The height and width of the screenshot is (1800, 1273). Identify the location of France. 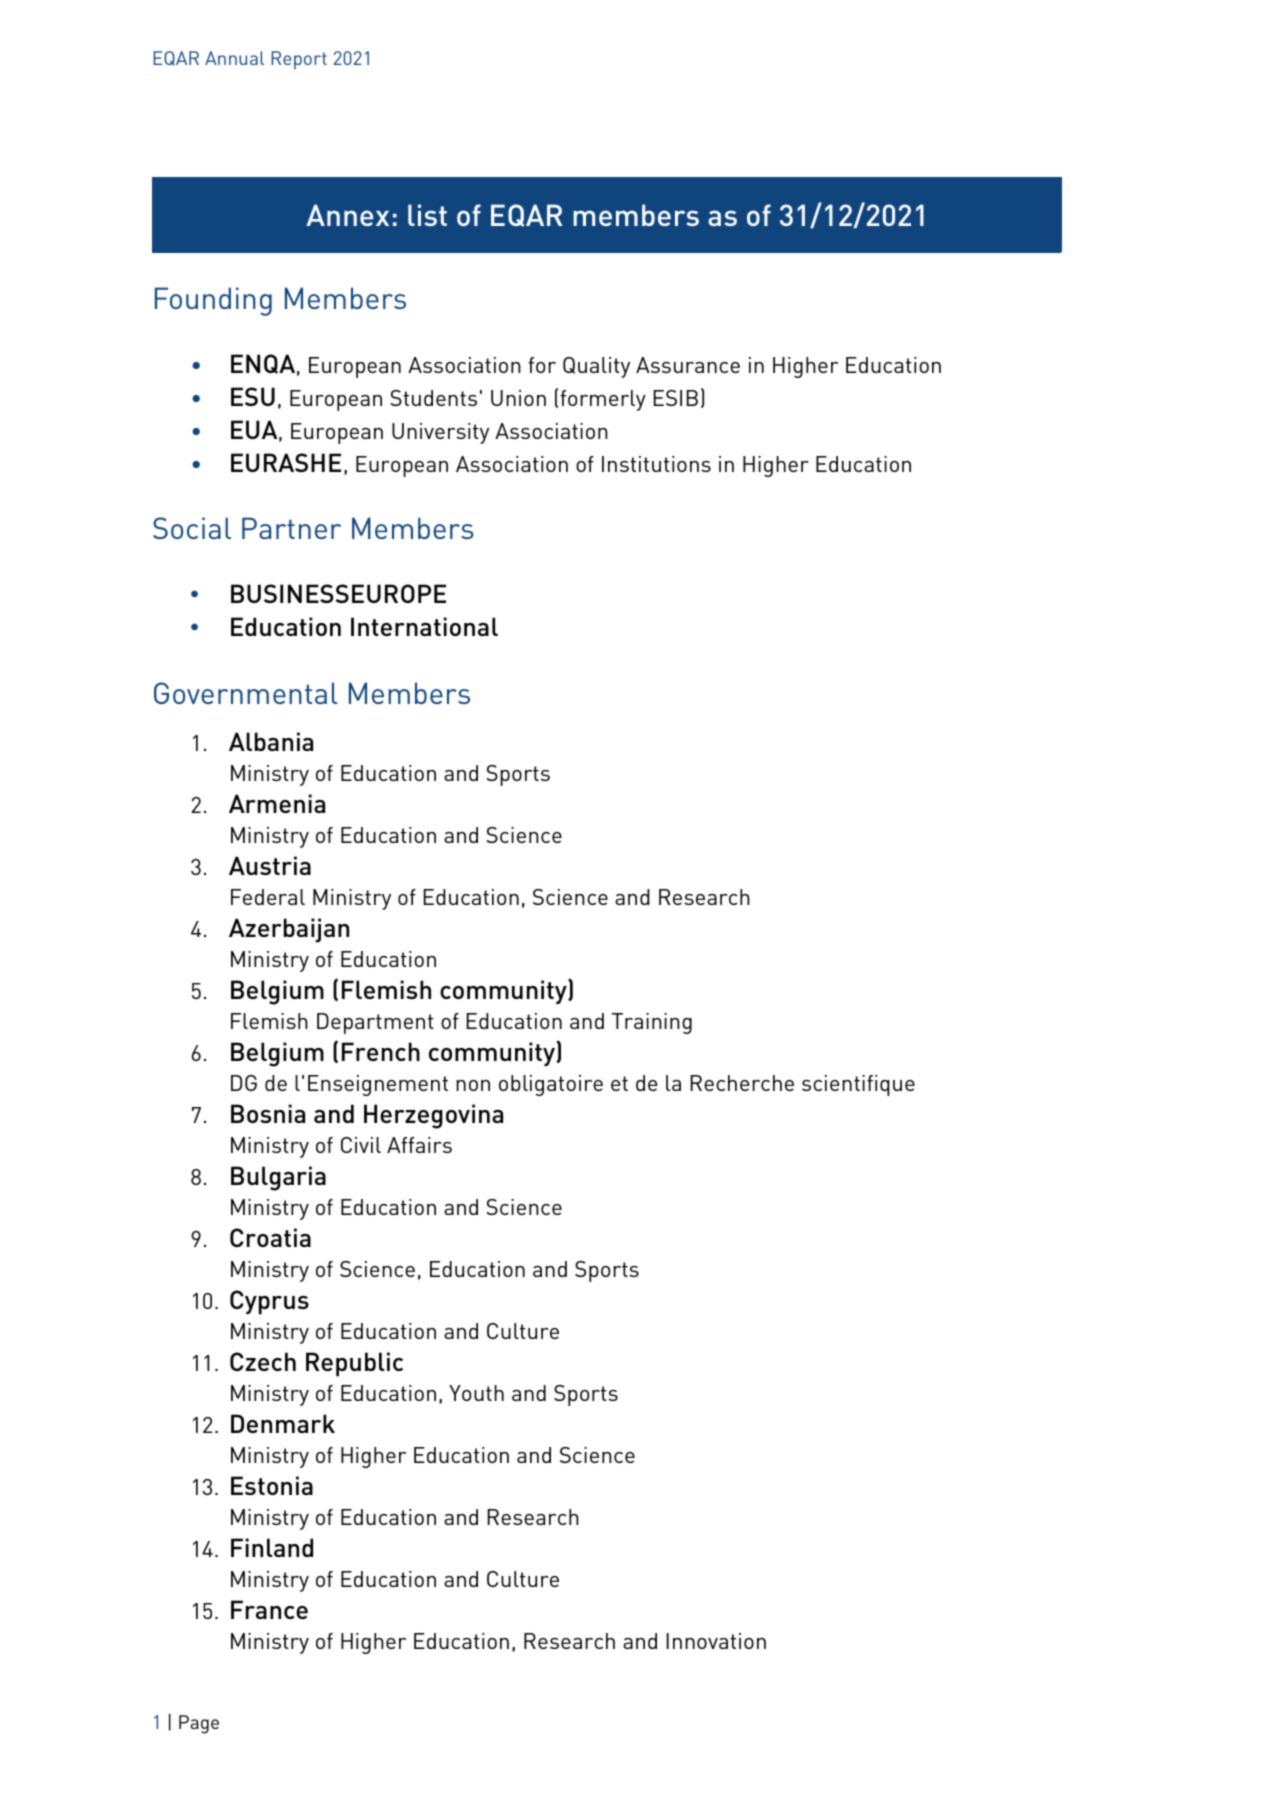
(269, 1609).
